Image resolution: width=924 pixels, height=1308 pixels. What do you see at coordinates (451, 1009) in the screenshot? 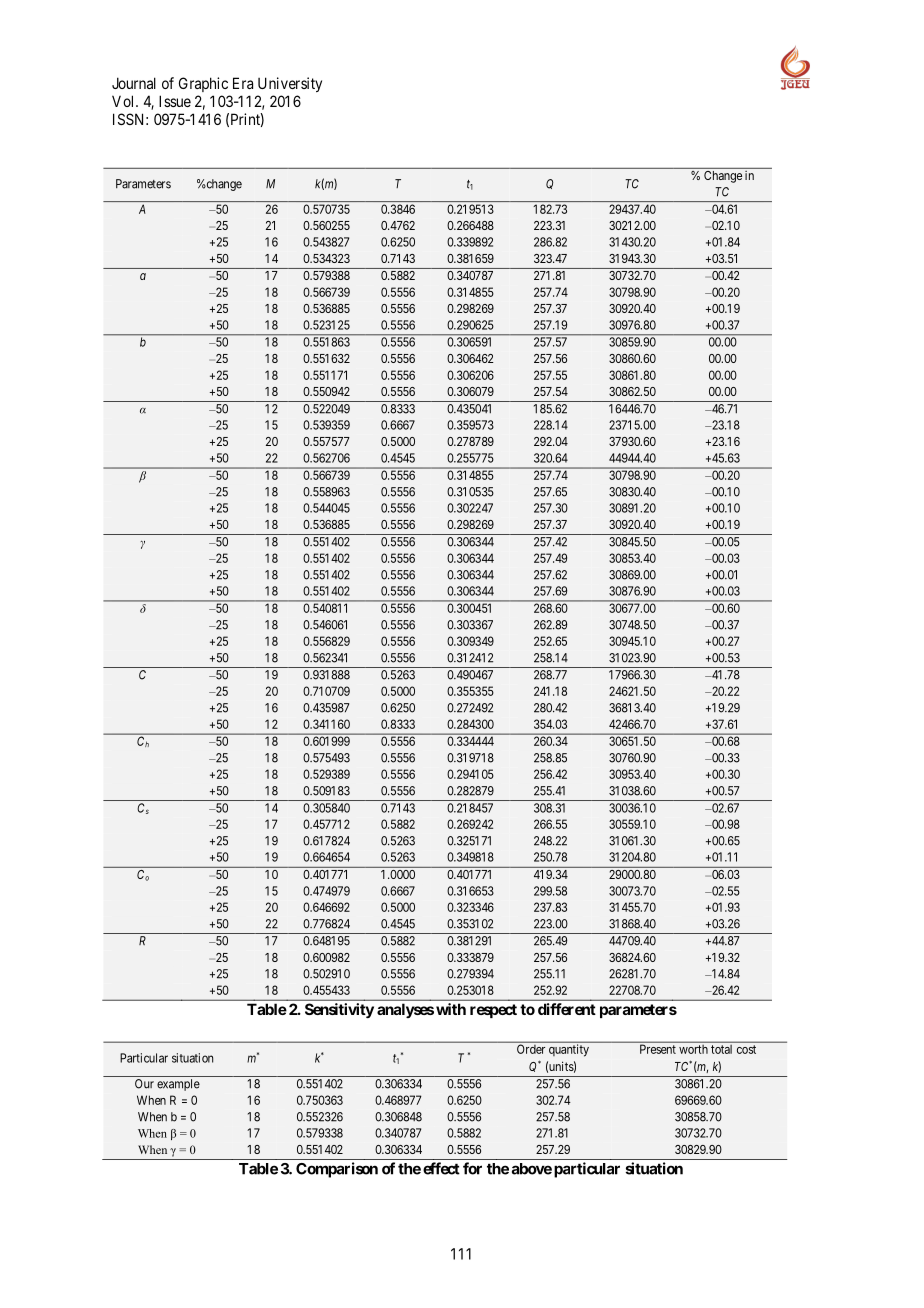
I see `with` at bounding box center [451, 1009].
